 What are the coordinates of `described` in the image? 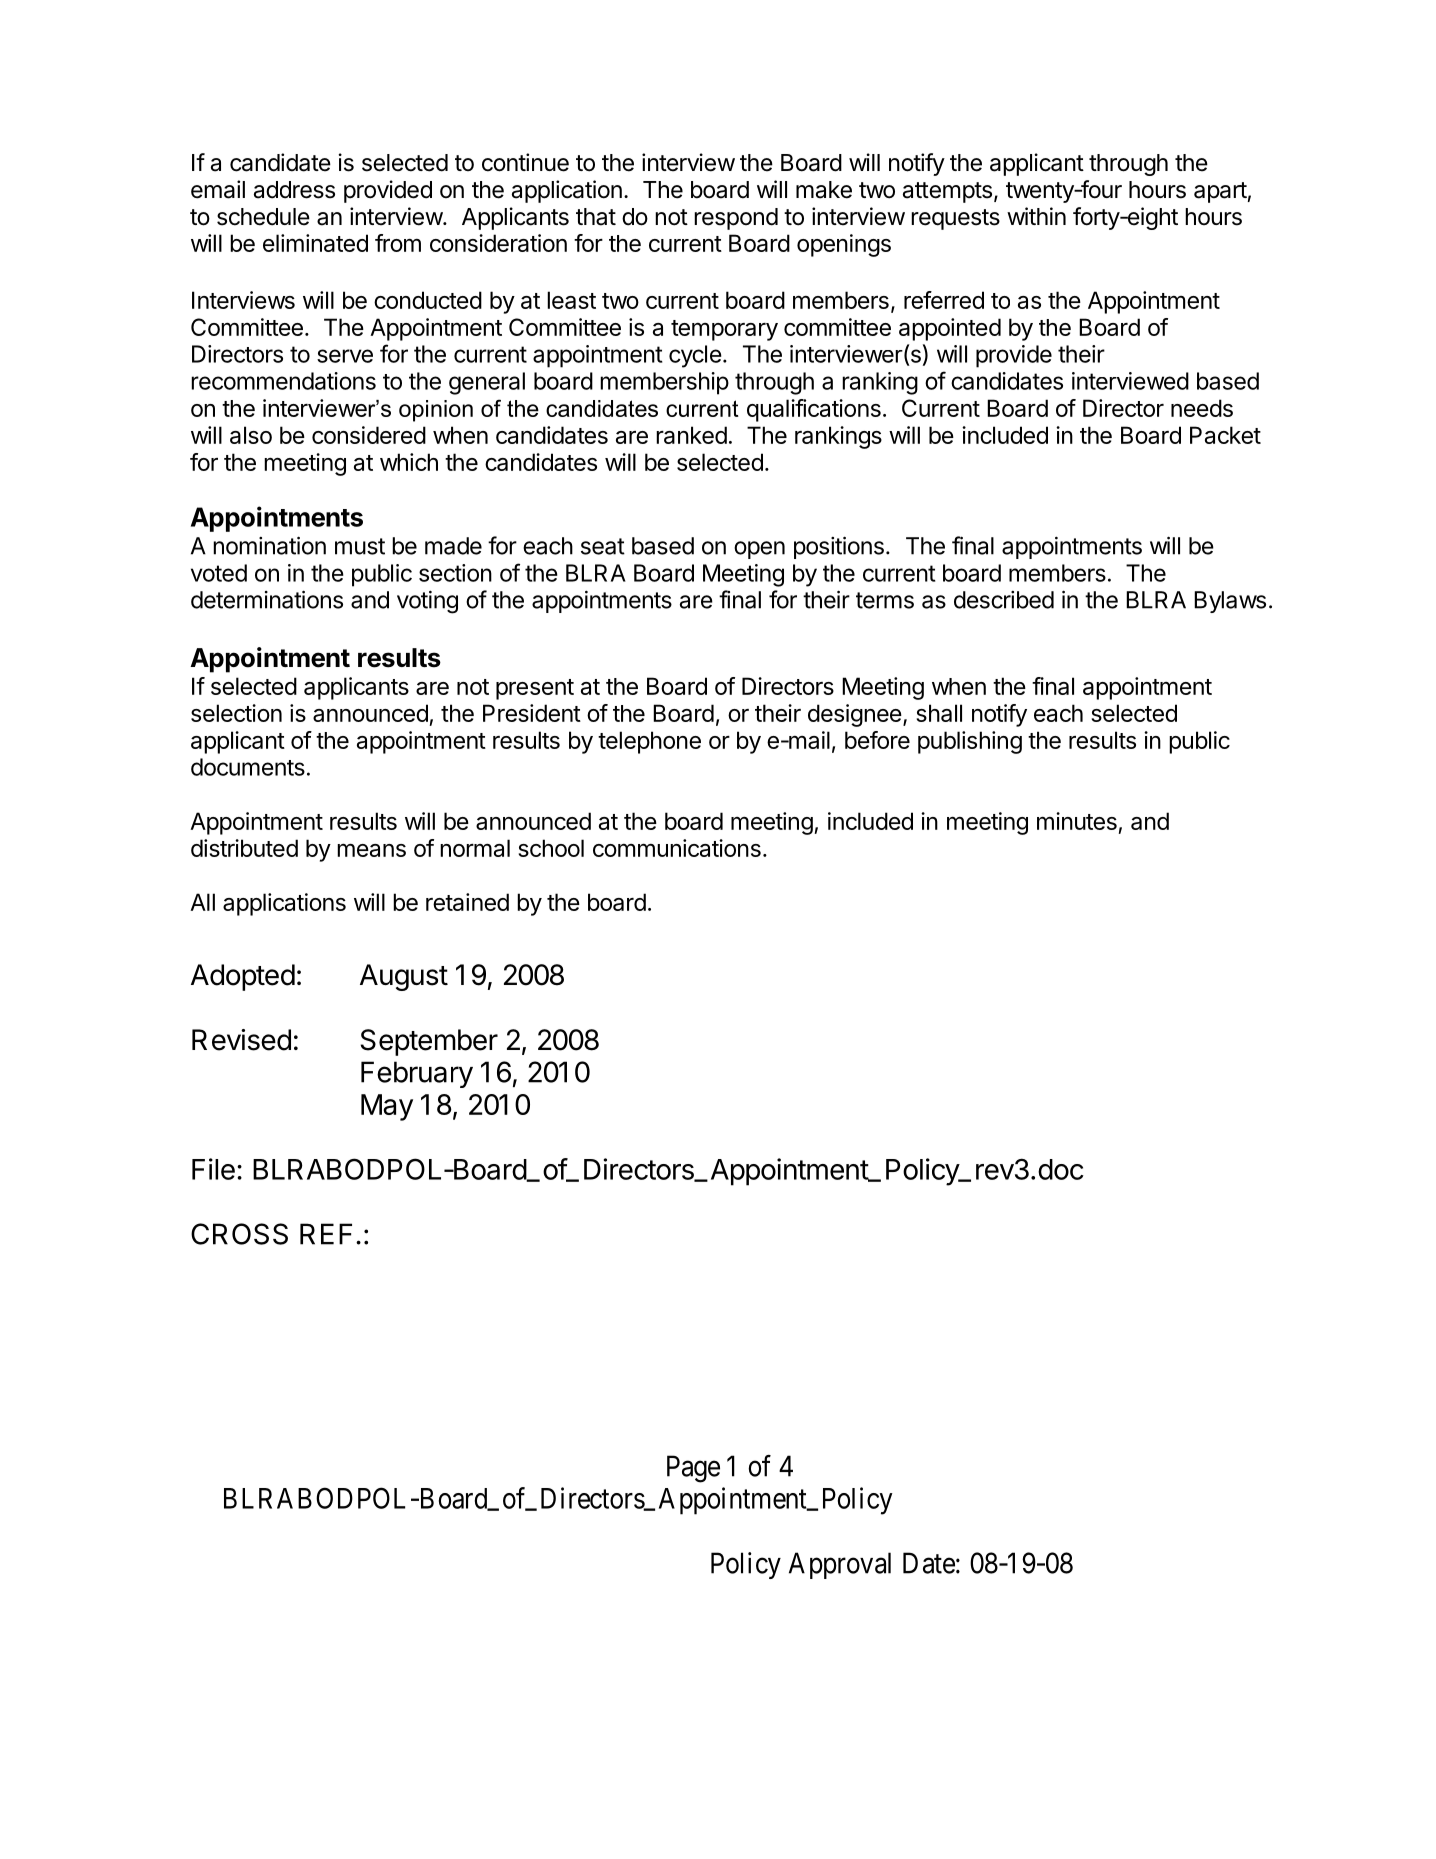 It's located at (1004, 600).
